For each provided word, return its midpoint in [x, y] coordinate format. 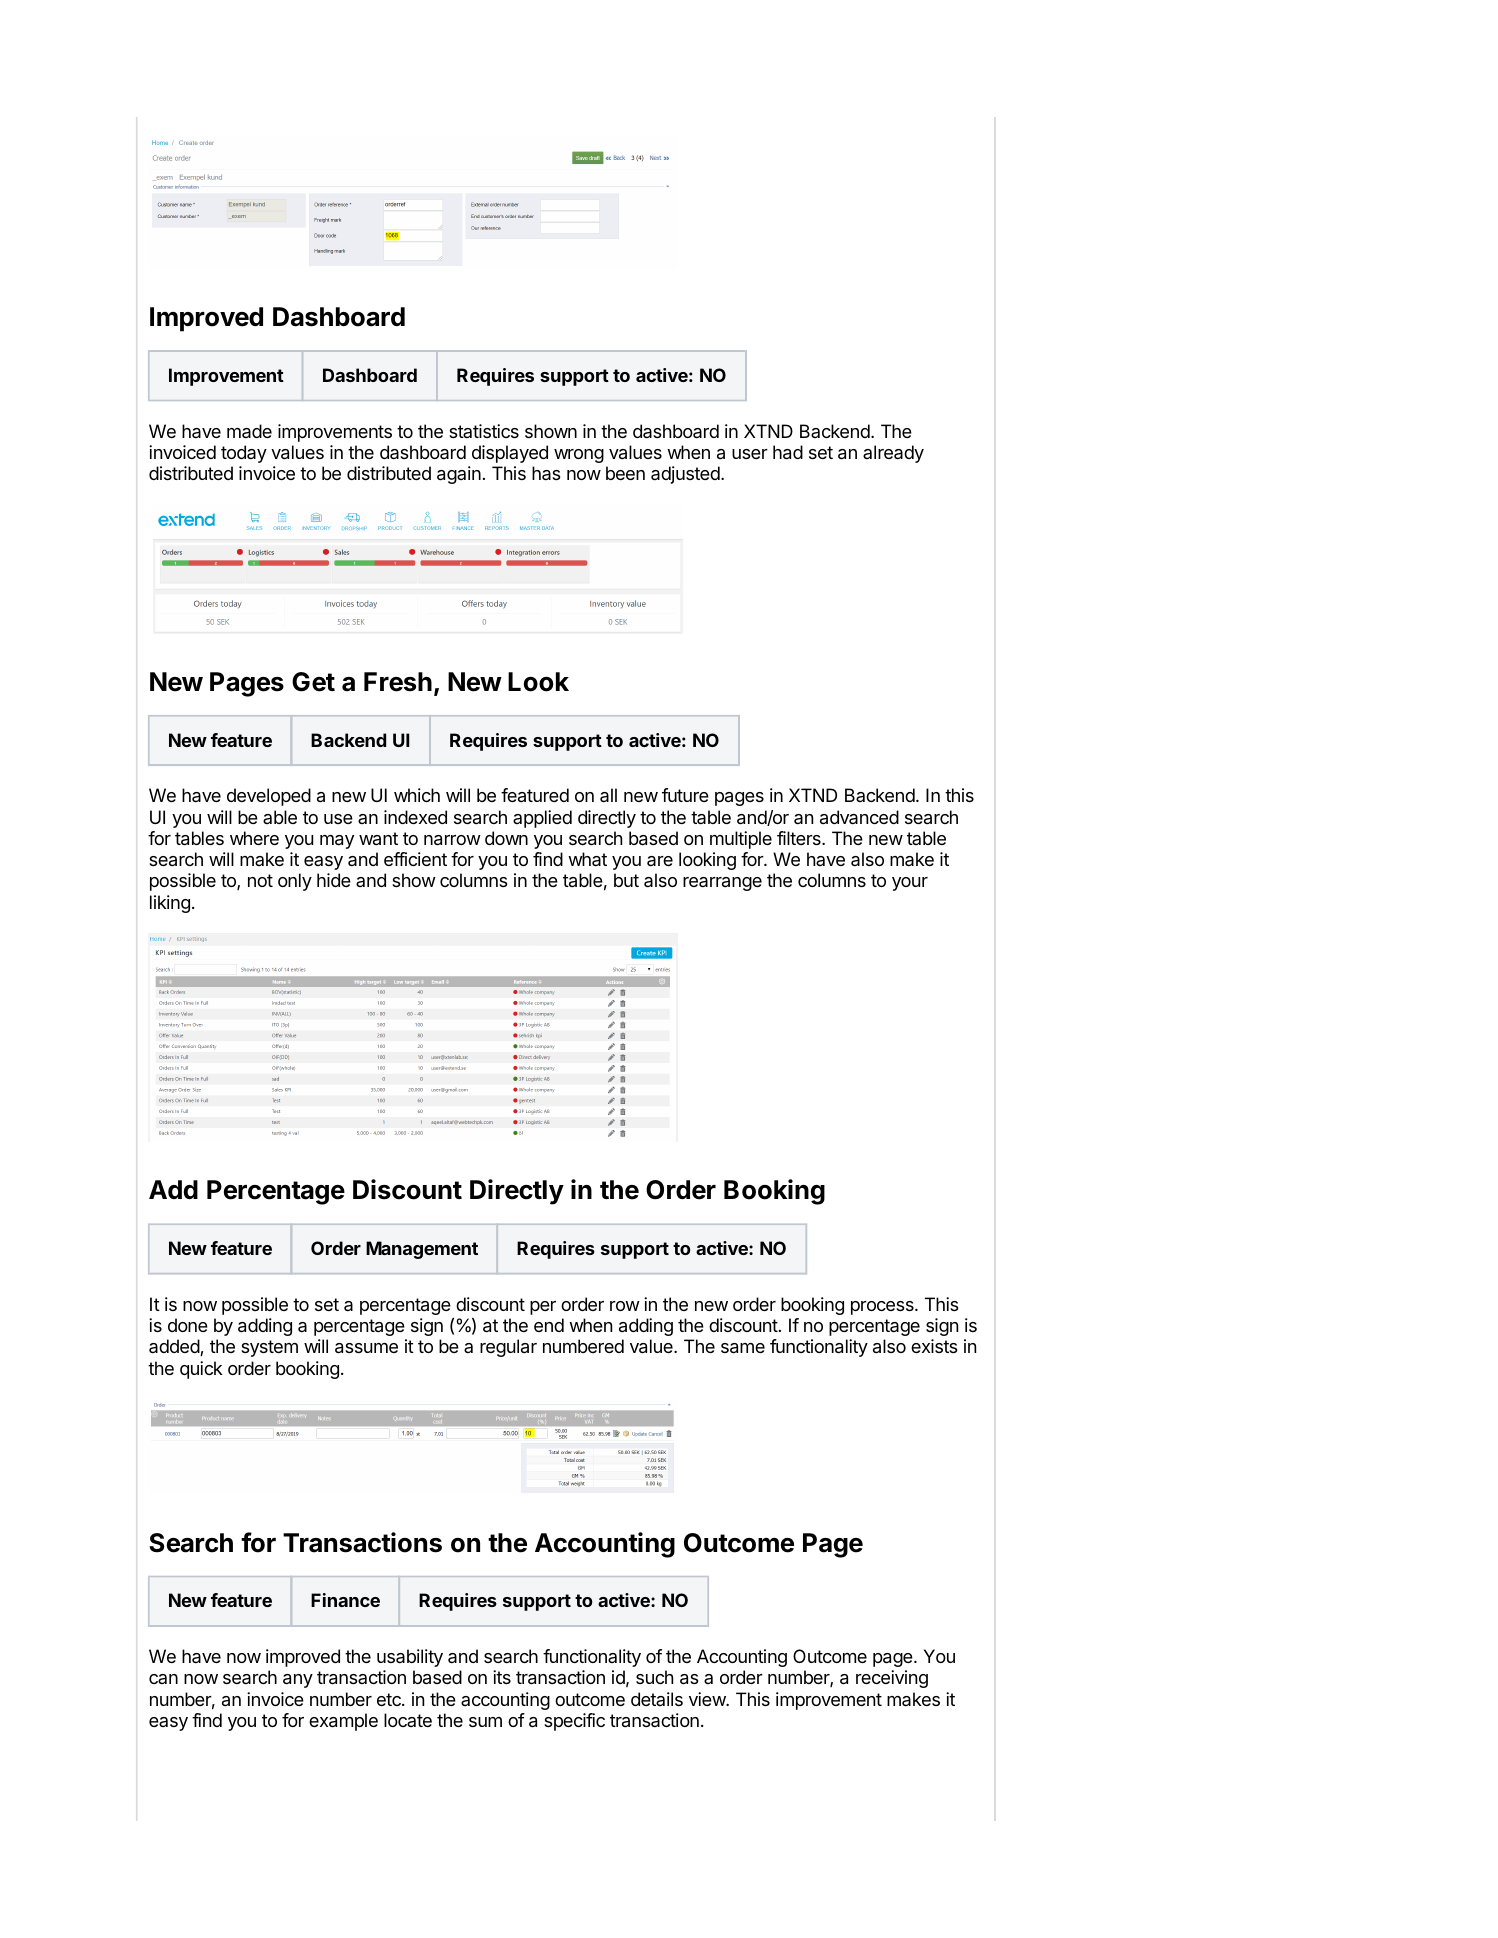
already [893, 454]
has [546, 473]
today [244, 454]
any [298, 1681]
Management [422, 1250]
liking [170, 904]
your [910, 884]
